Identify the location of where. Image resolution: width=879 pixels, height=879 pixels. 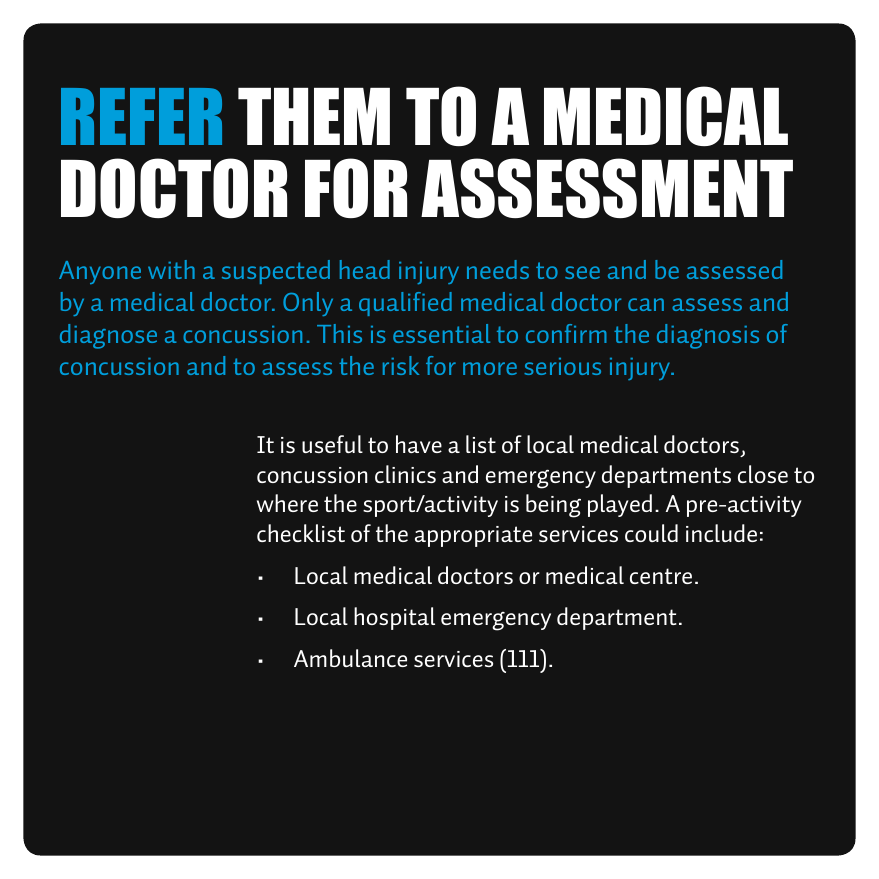
(287, 503).
